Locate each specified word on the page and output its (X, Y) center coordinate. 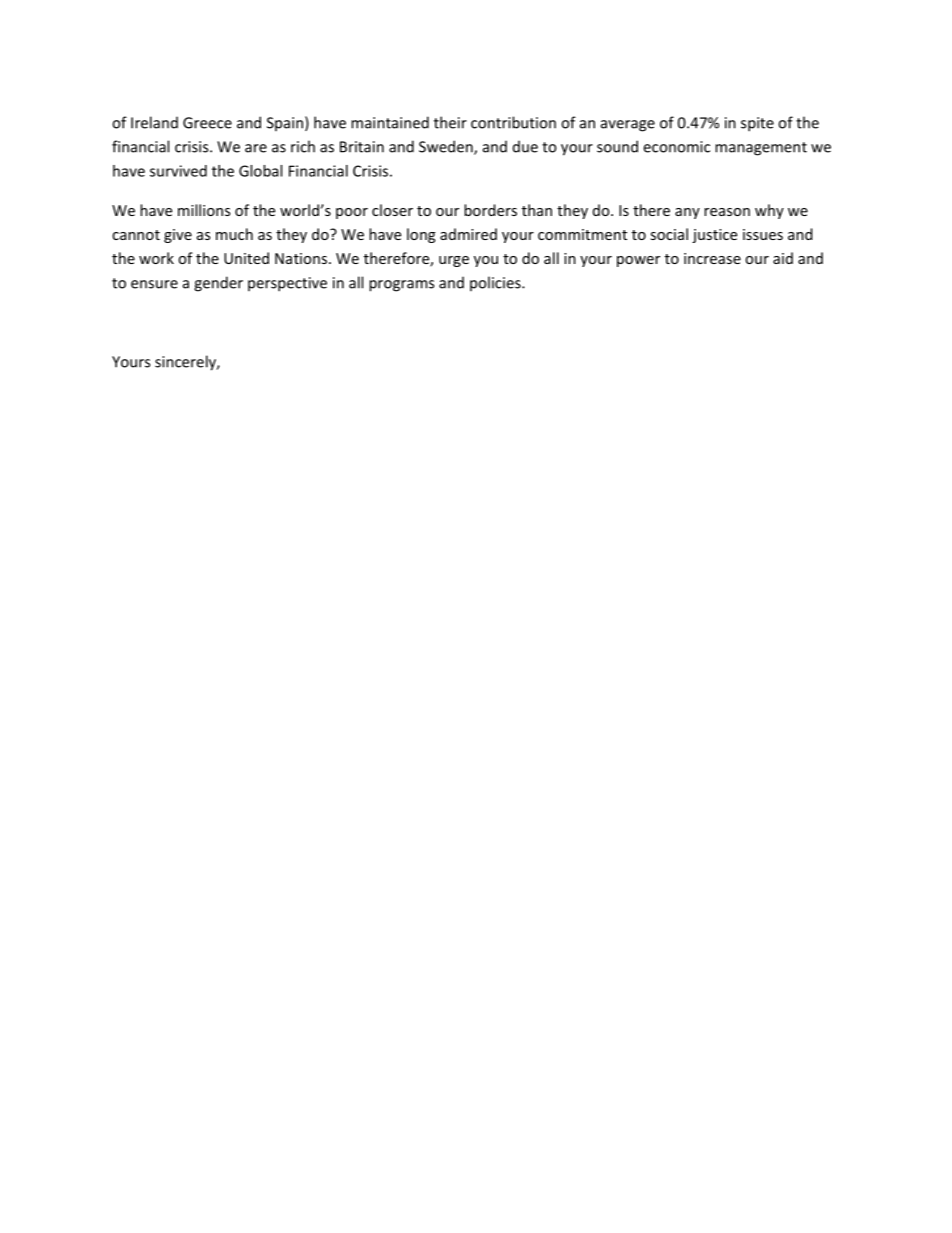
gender (218, 284)
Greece (207, 123)
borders (490, 210)
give (178, 236)
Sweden (447, 147)
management (761, 149)
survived (178, 171)
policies (496, 283)
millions (204, 210)
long (421, 235)
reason (727, 212)
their (450, 122)
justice (714, 236)
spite (757, 124)
